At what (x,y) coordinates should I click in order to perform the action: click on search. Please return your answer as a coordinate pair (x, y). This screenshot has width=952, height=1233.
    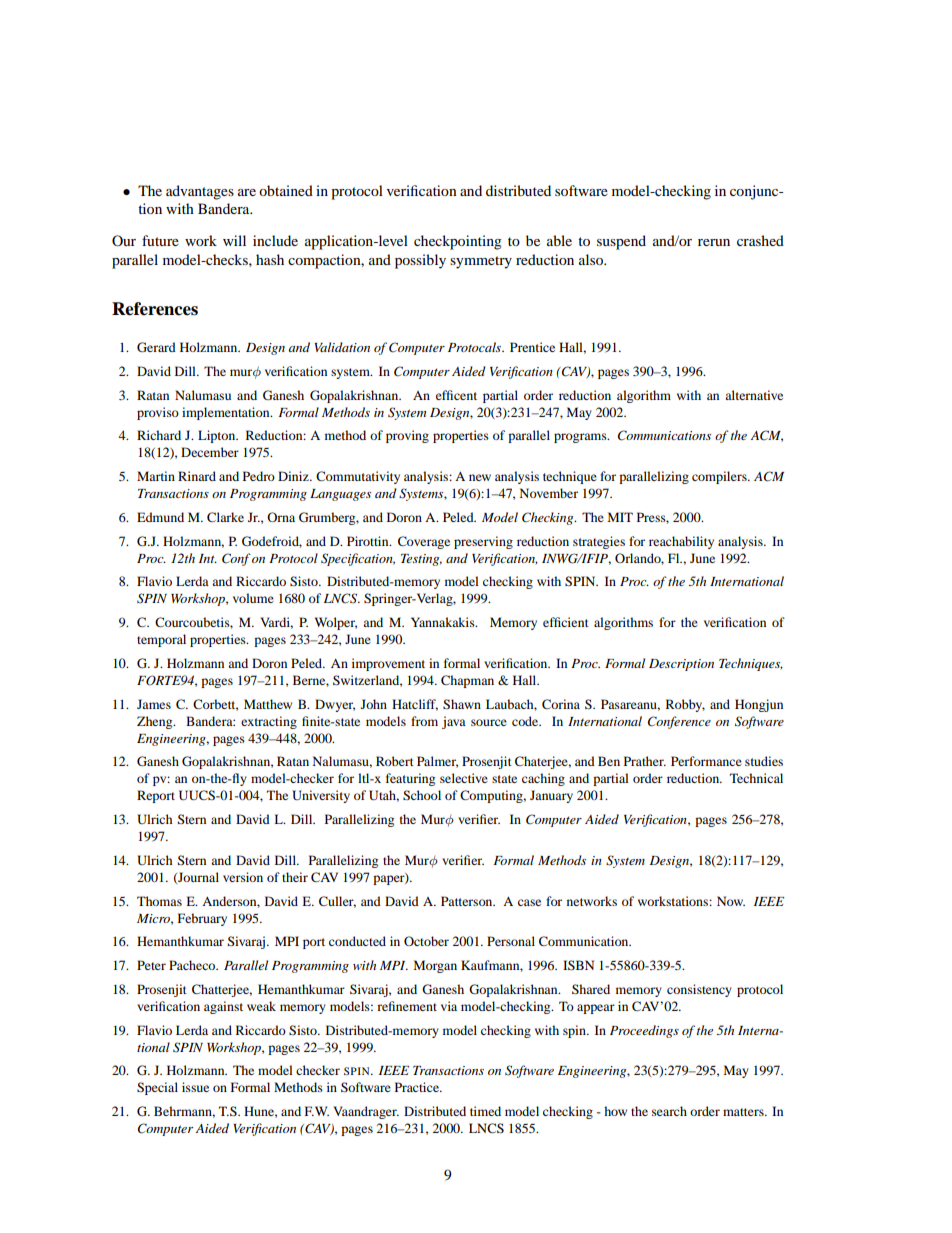
    Looking at the image, I should click on (669, 1111).
